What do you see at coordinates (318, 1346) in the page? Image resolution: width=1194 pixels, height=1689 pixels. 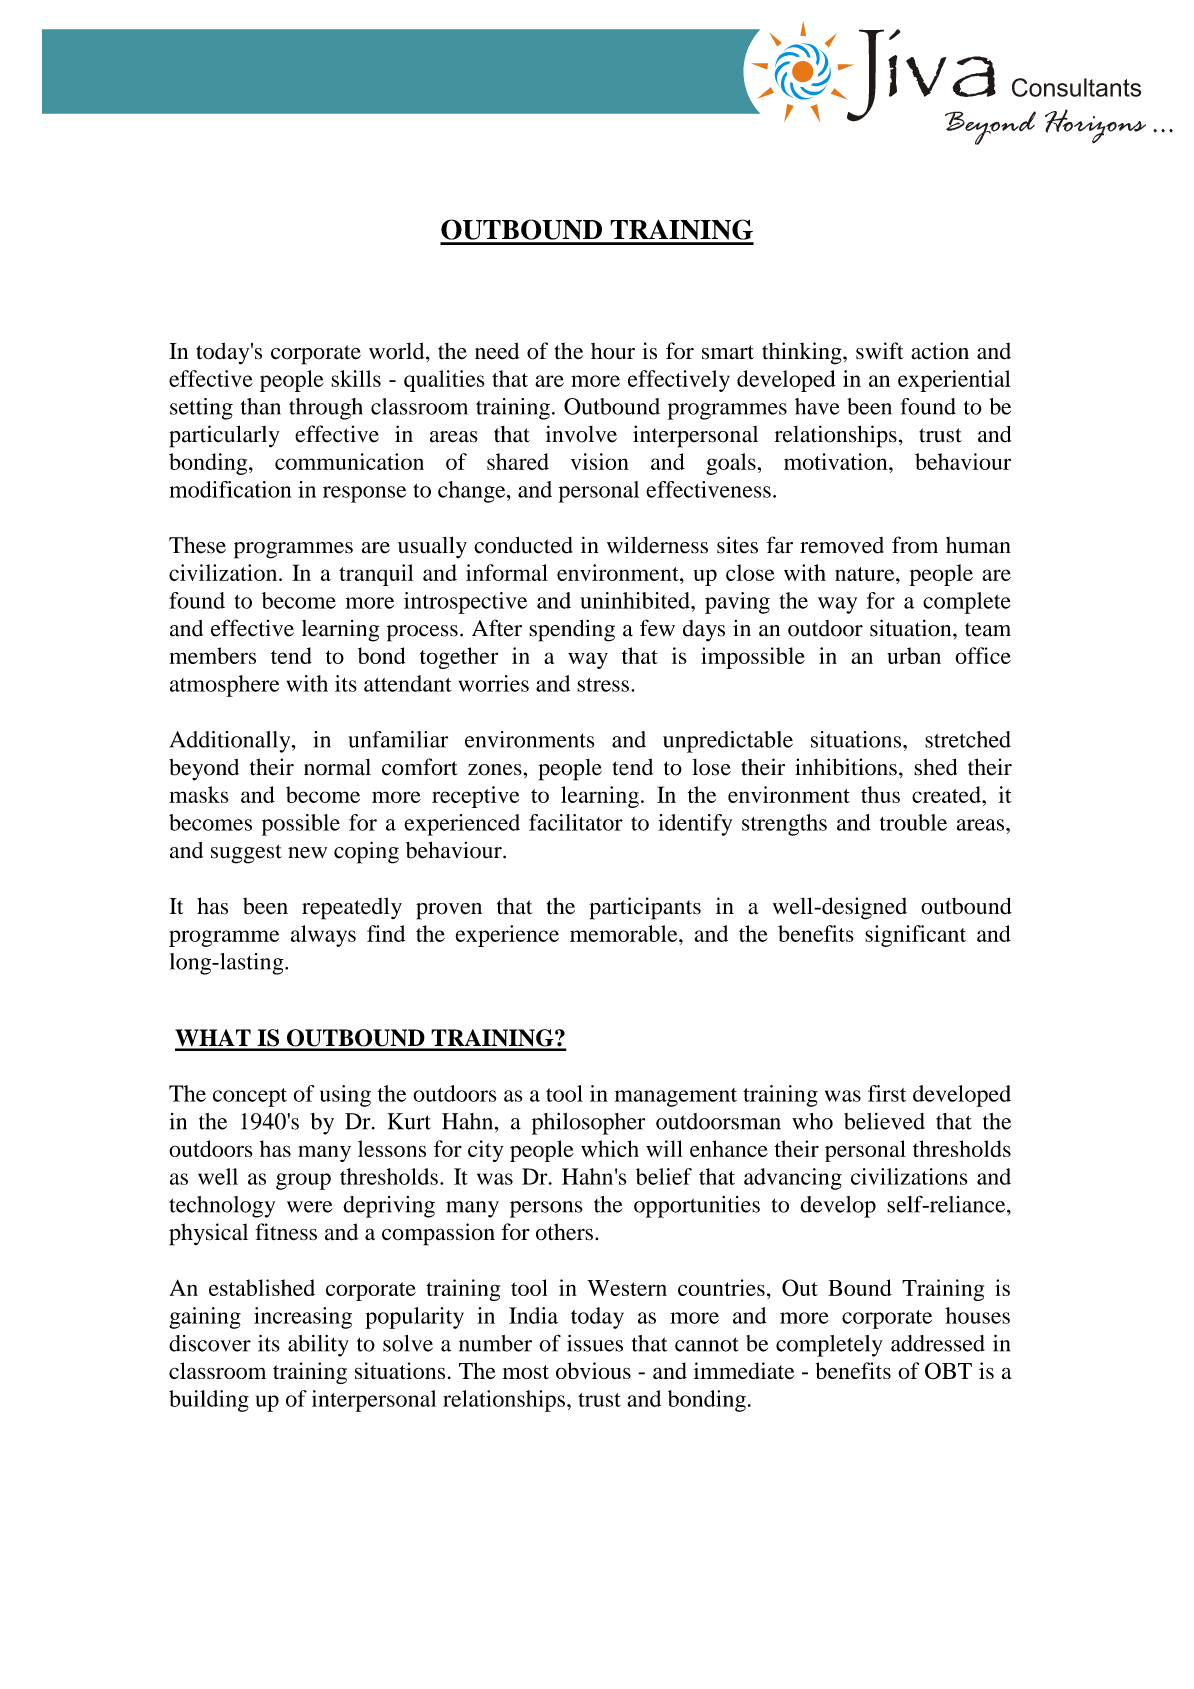 I see `ability` at bounding box center [318, 1346].
